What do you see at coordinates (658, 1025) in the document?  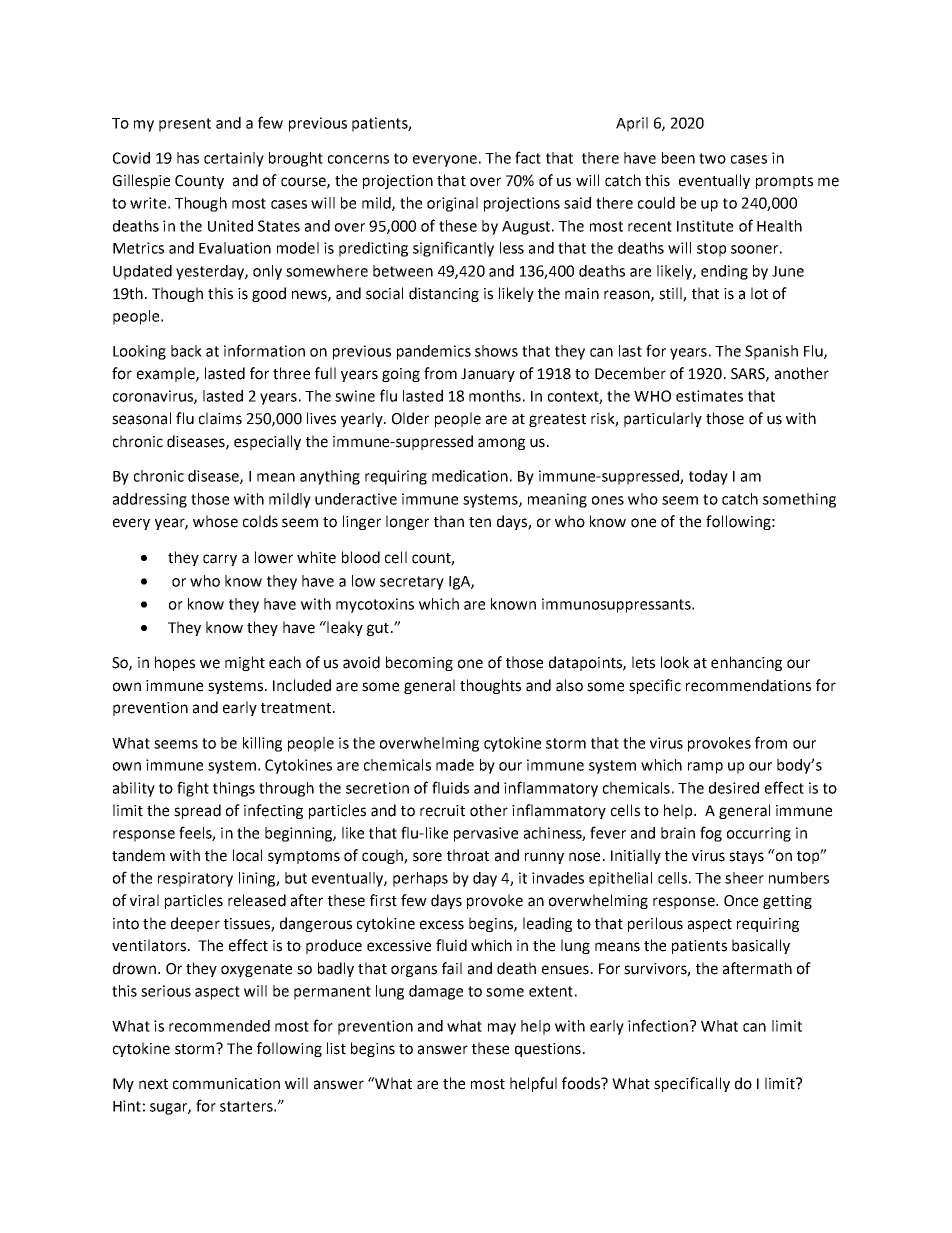 I see `infection` at bounding box center [658, 1025].
